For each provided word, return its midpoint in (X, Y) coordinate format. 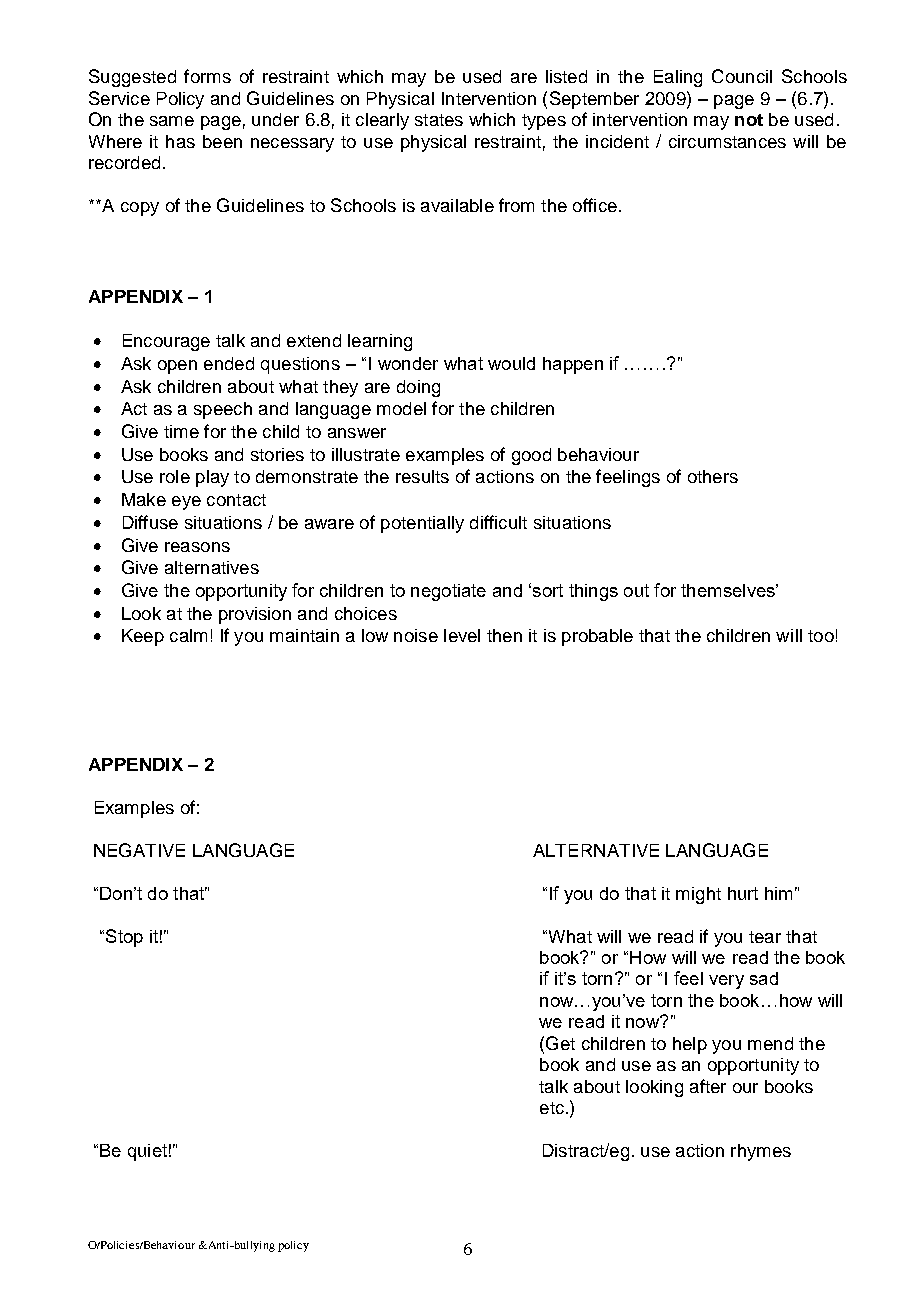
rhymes (761, 1152)
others (713, 476)
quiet (147, 1152)
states (439, 120)
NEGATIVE (139, 850)
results (422, 476)
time (181, 431)
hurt (743, 893)
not (749, 120)
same (172, 121)
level (462, 635)
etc (552, 1108)
